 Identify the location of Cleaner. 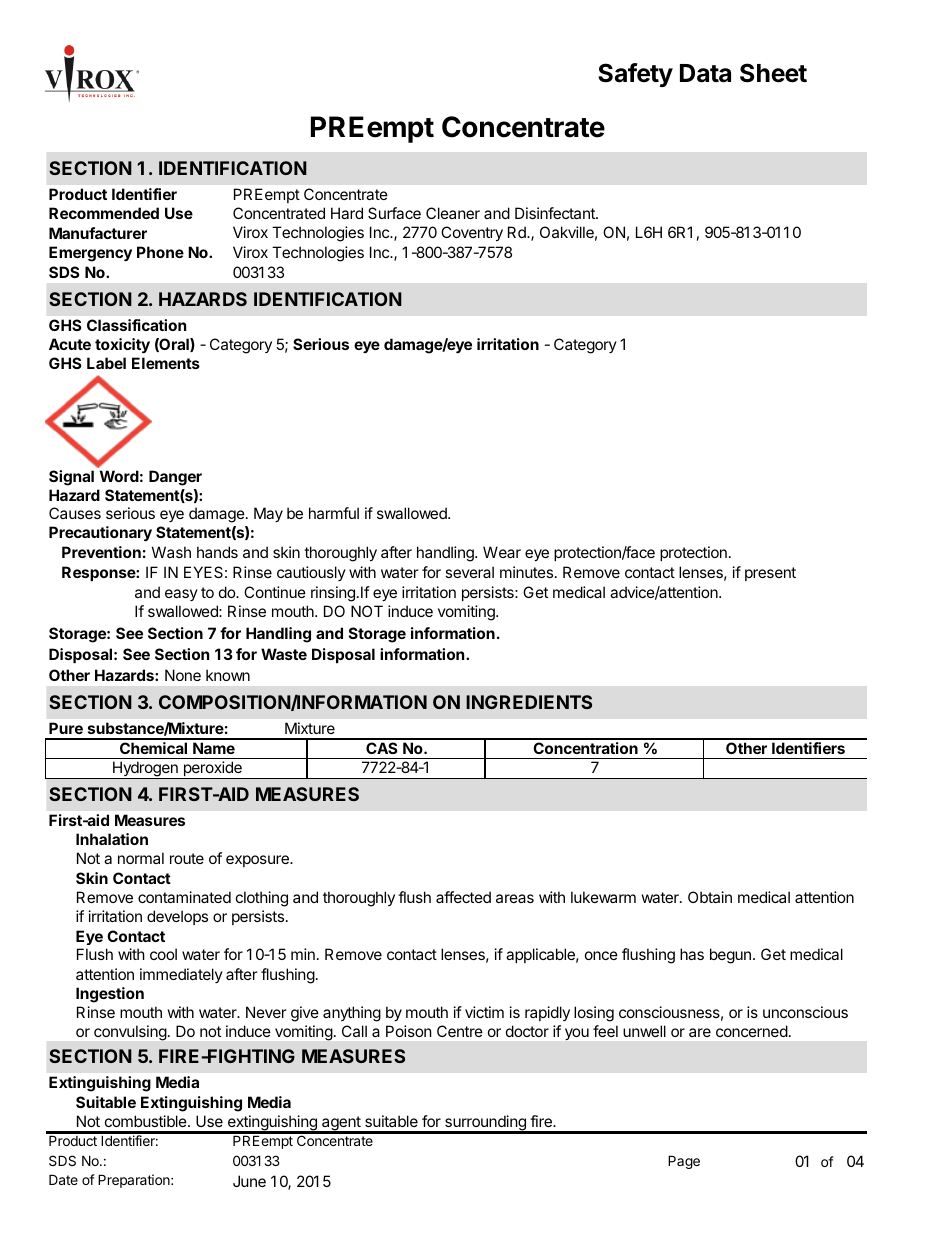
(453, 213).
